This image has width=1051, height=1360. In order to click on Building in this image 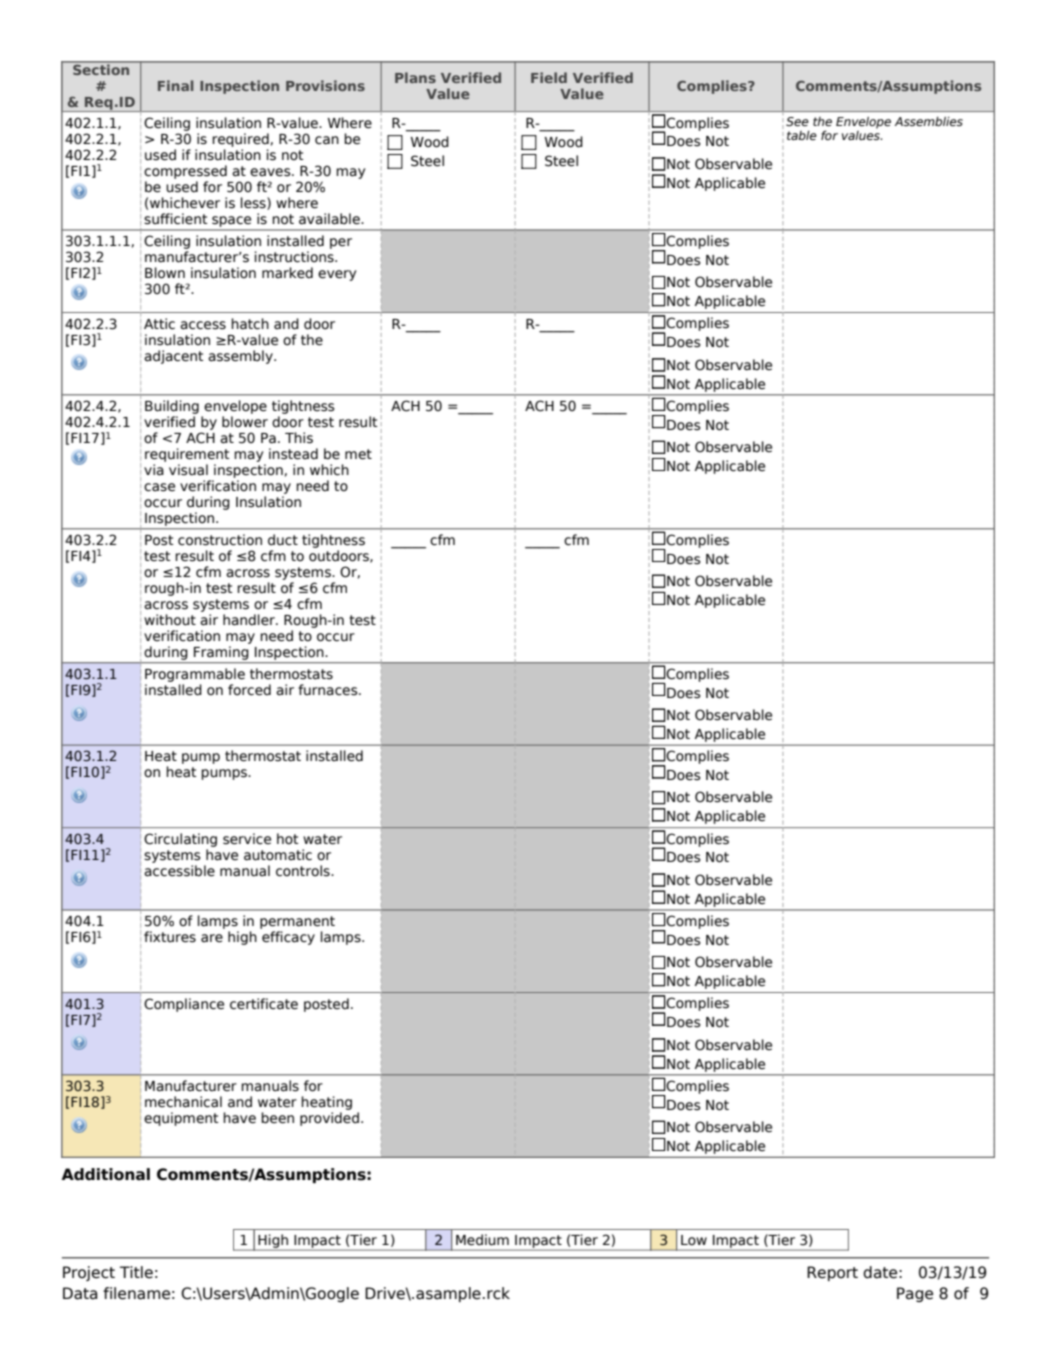, I will do `click(172, 407)`.
